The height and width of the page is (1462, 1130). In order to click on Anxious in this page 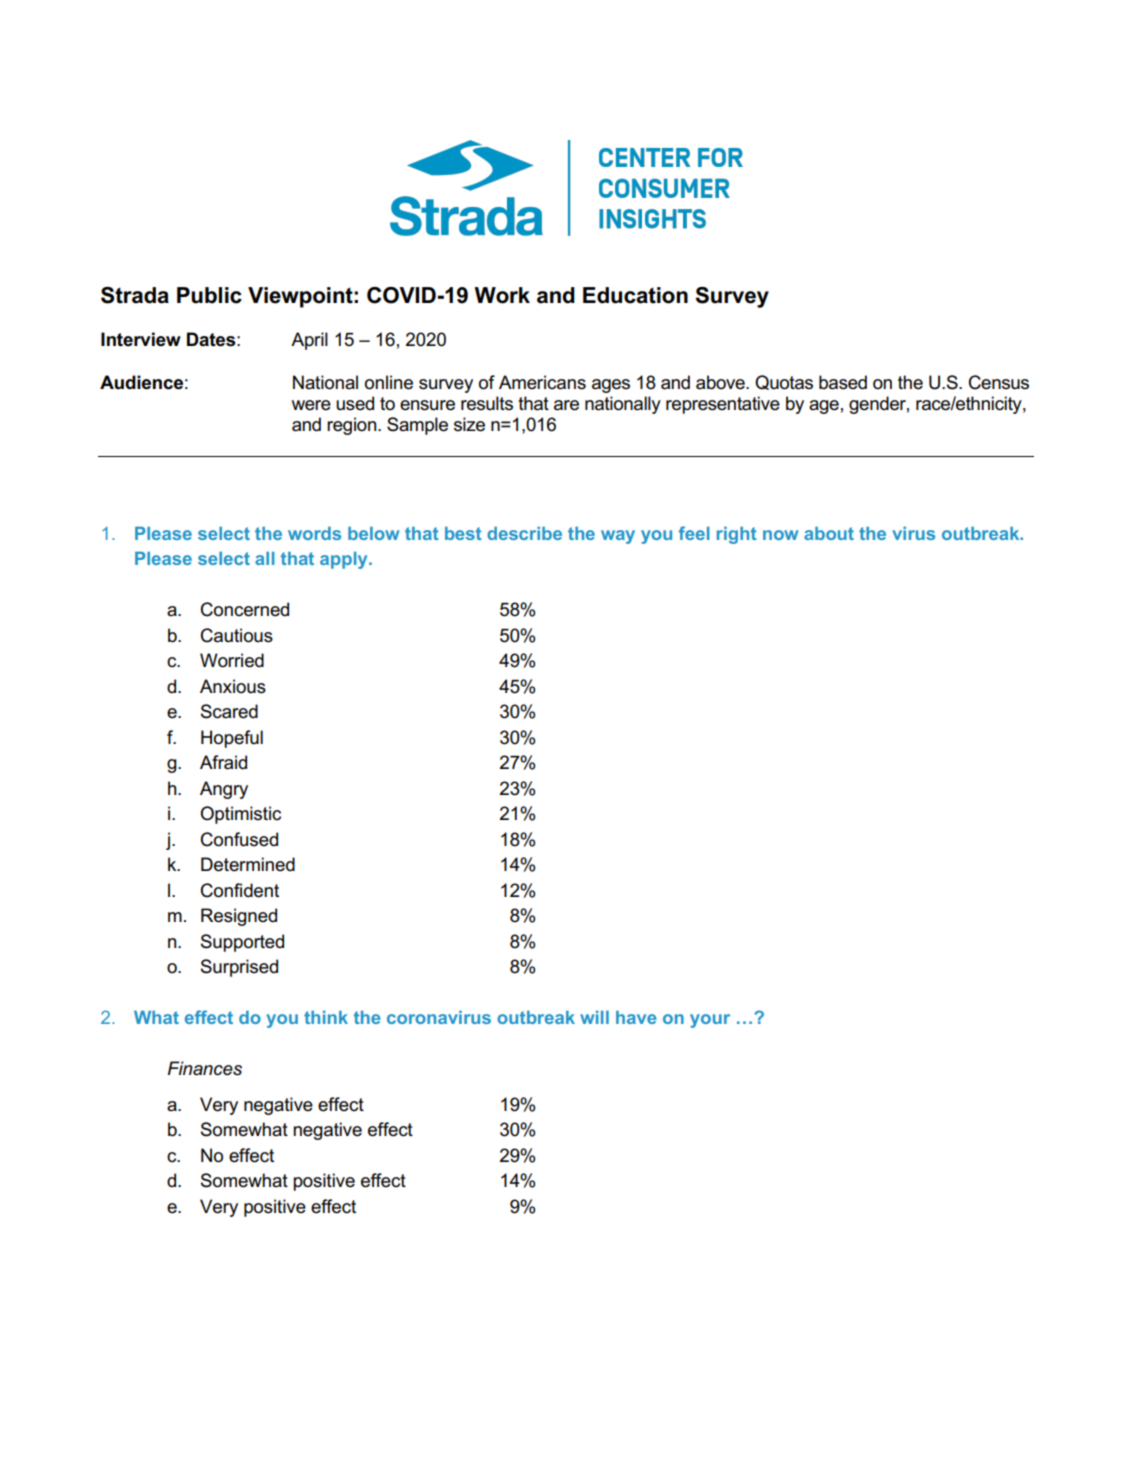, I will do `click(233, 686)`.
